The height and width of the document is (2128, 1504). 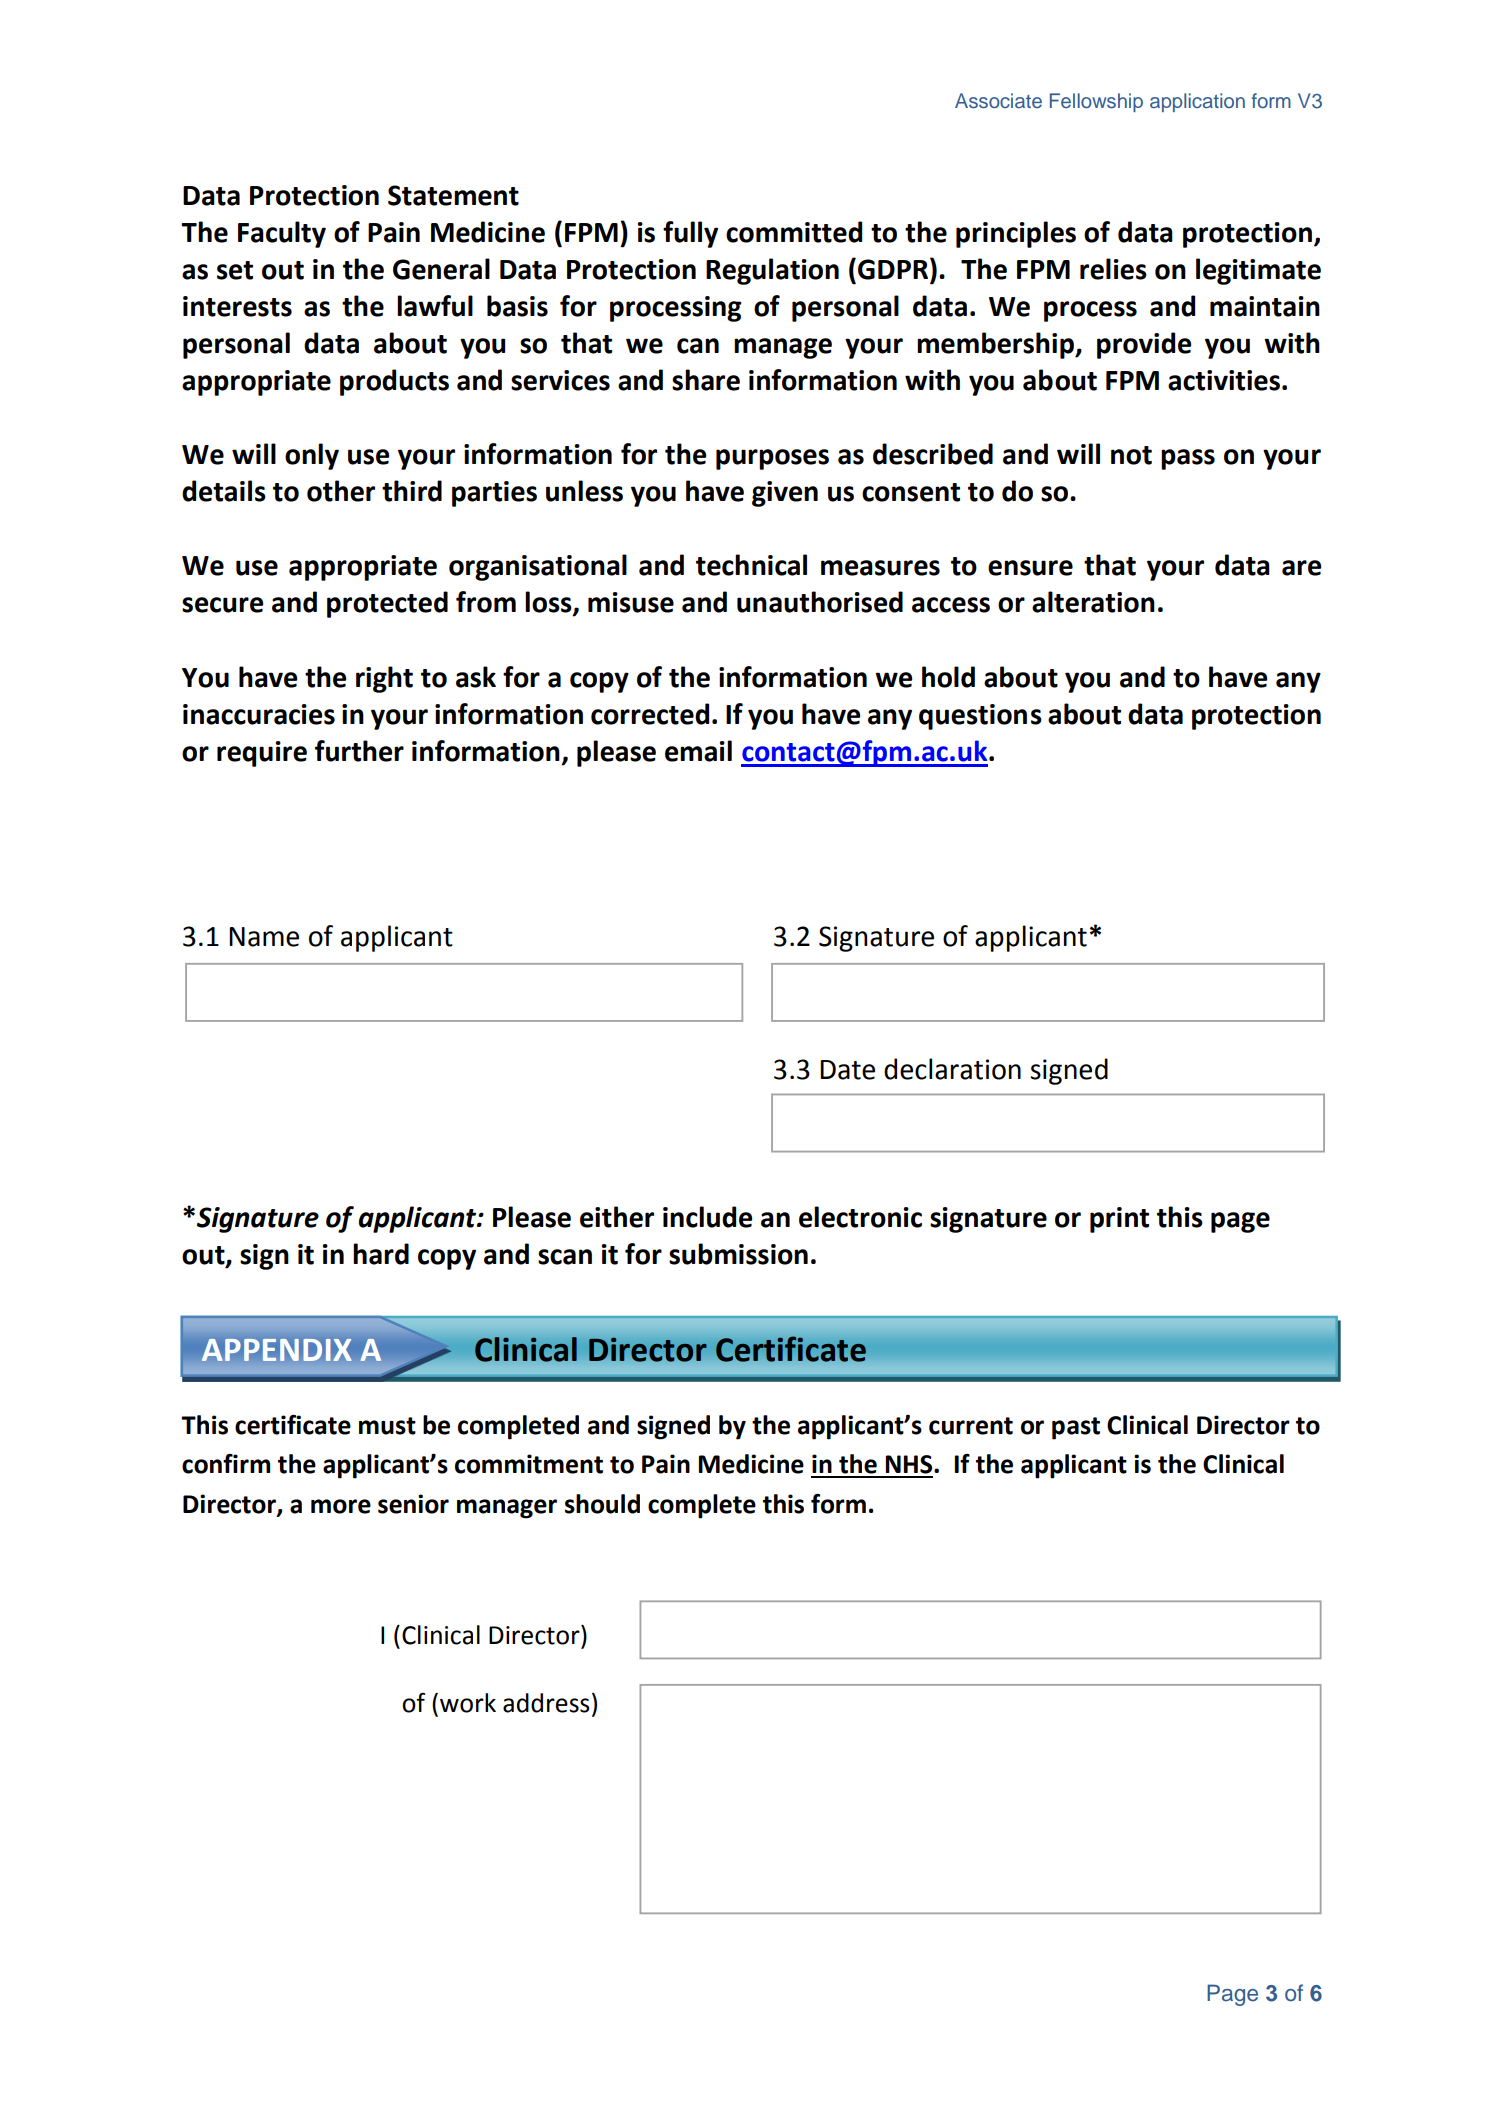 I want to click on email, so click(x=698, y=751).
